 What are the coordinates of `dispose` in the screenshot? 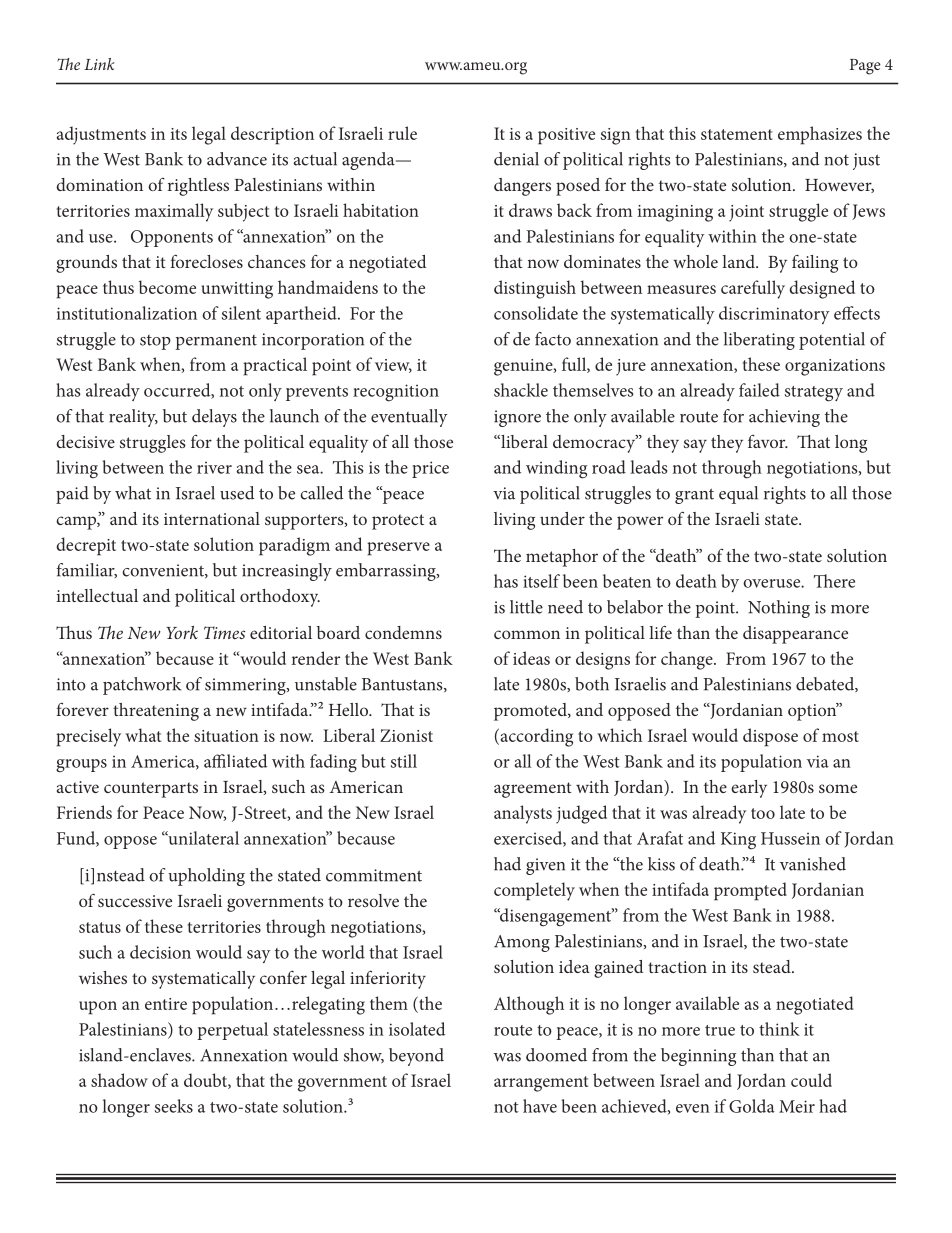 It's located at (770, 737).
